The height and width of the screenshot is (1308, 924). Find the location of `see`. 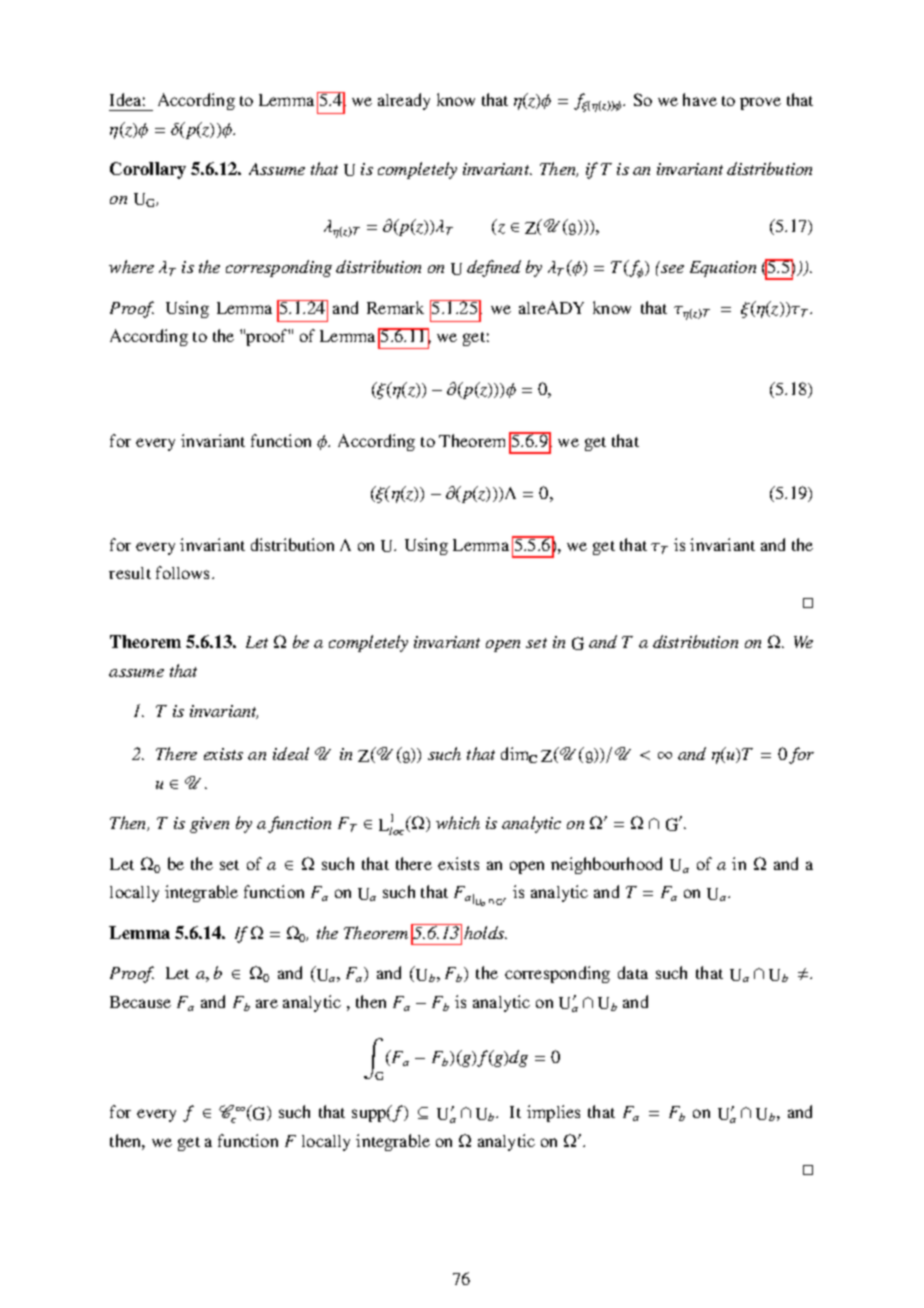

see is located at coordinates (672, 269).
